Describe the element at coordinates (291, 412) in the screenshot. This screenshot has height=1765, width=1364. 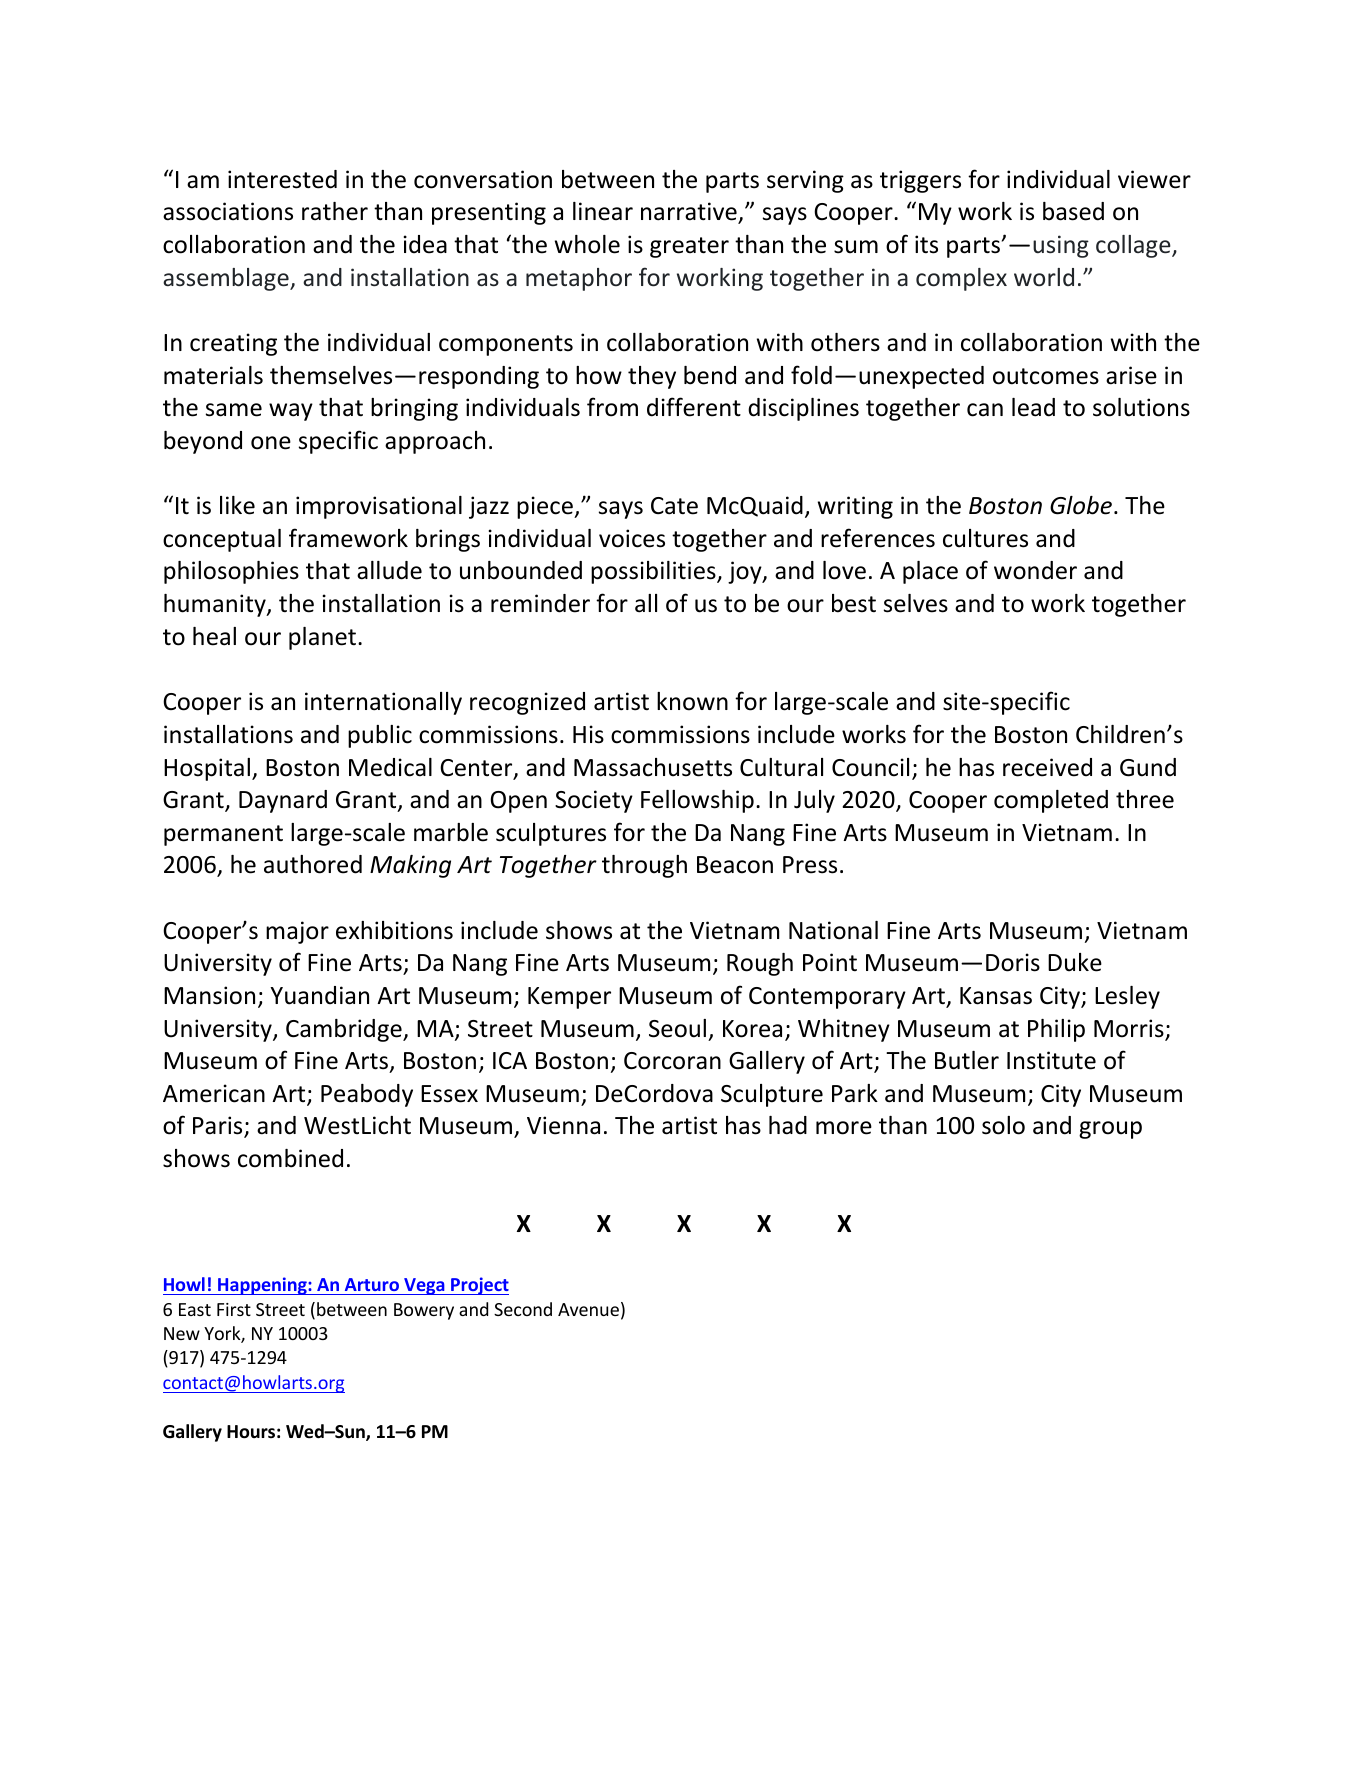
I see `way` at that location.
